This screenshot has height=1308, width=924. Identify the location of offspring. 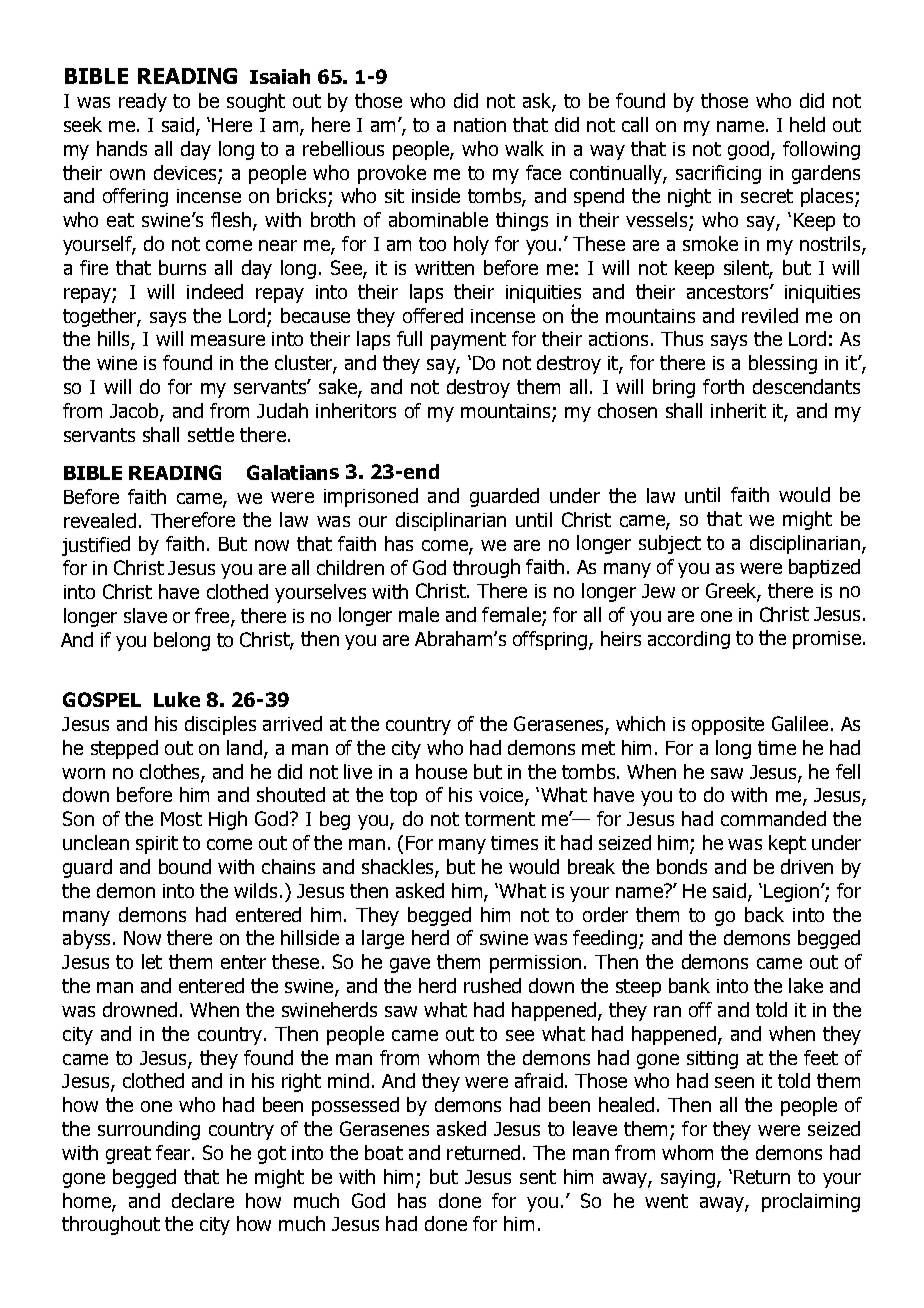
(551, 640).
